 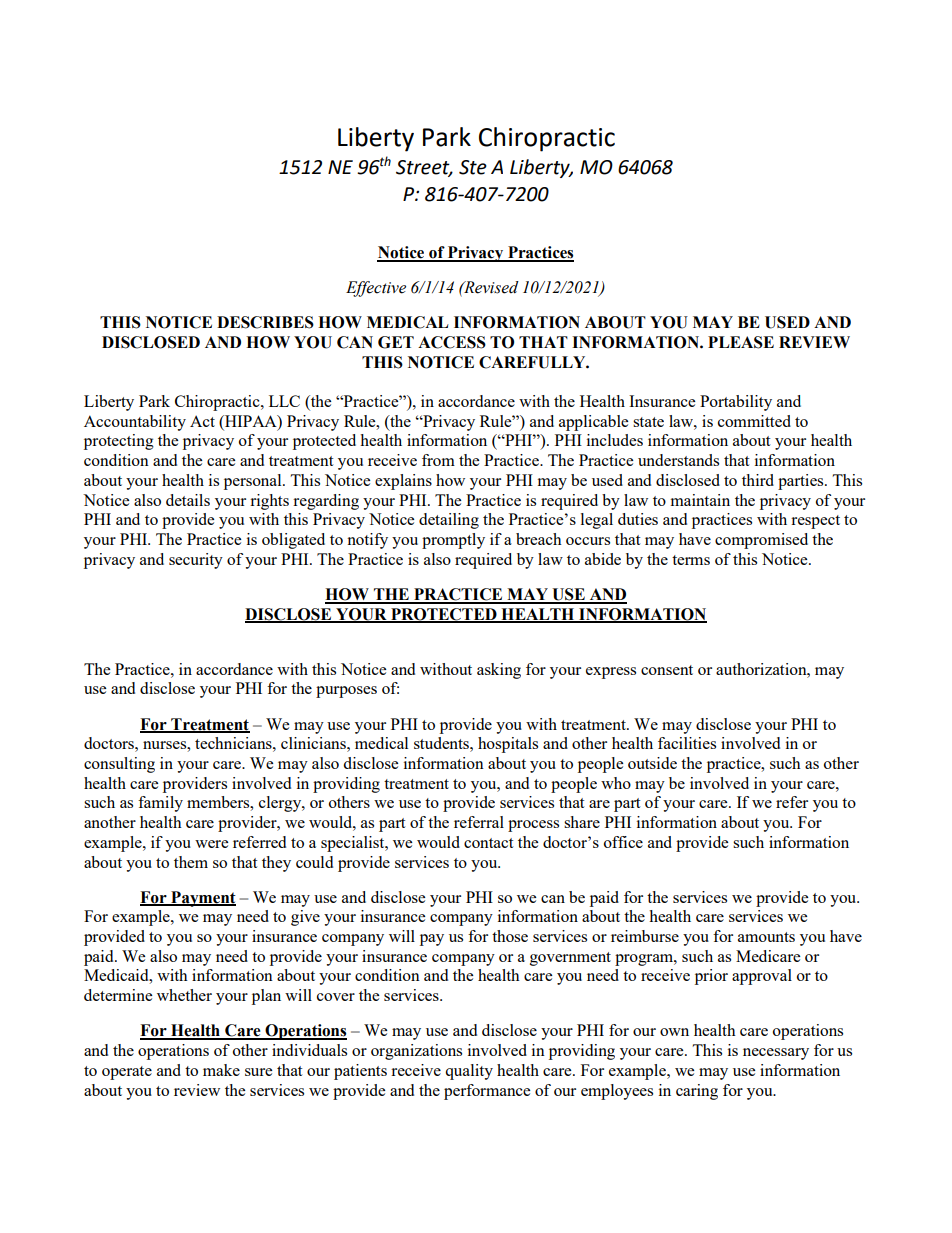 What do you see at coordinates (499, 671) in the image?
I see `asking` at bounding box center [499, 671].
